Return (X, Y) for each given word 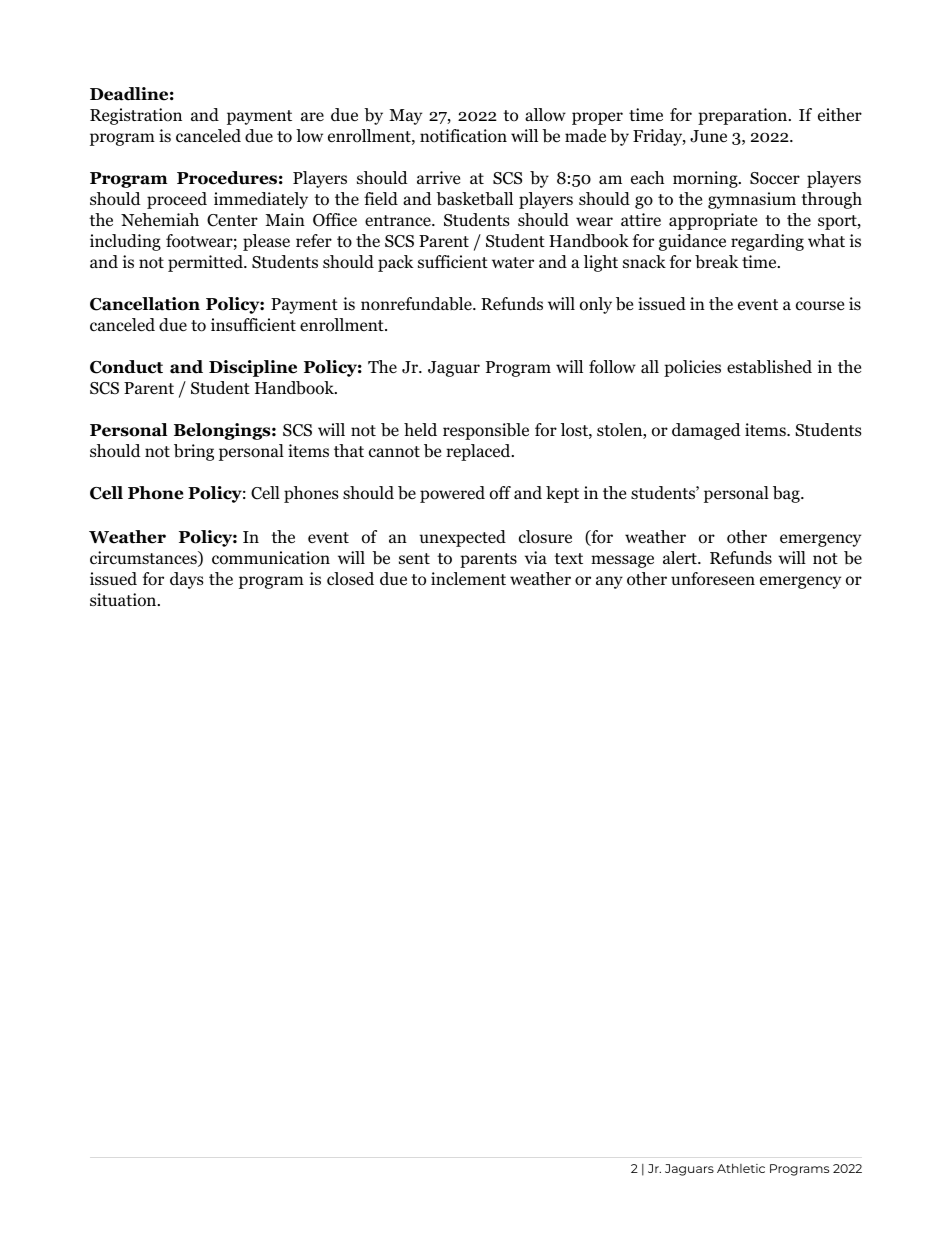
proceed (177, 200)
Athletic (741, 1168)
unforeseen (713, 579)
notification (463, 136)
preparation (744, 116)
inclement (468, 579)
